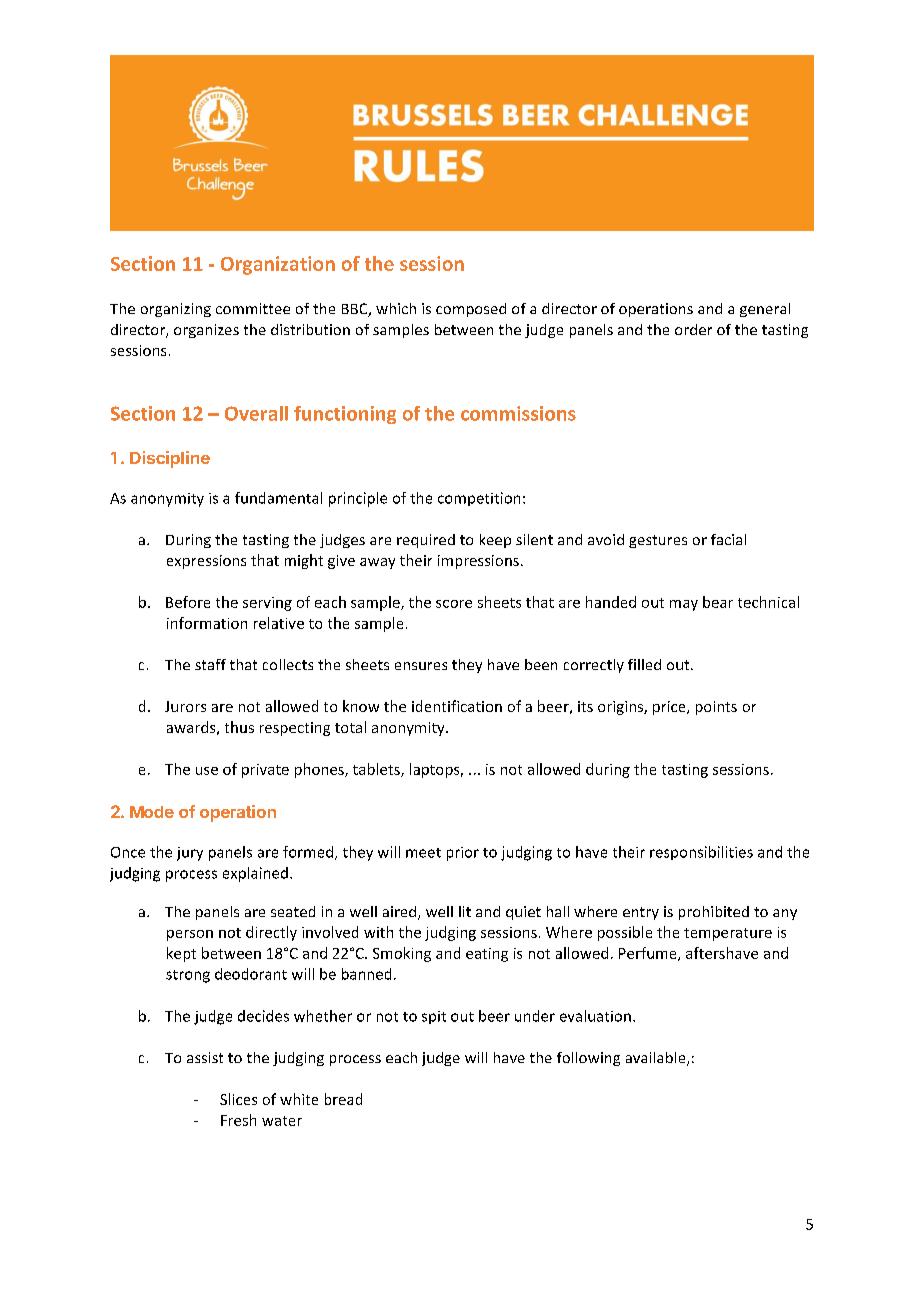 This screenshot has height=1308, width=924. Describe the element at coordinates (238, 1099) in the screenshot. I see `Slices` at that location.
